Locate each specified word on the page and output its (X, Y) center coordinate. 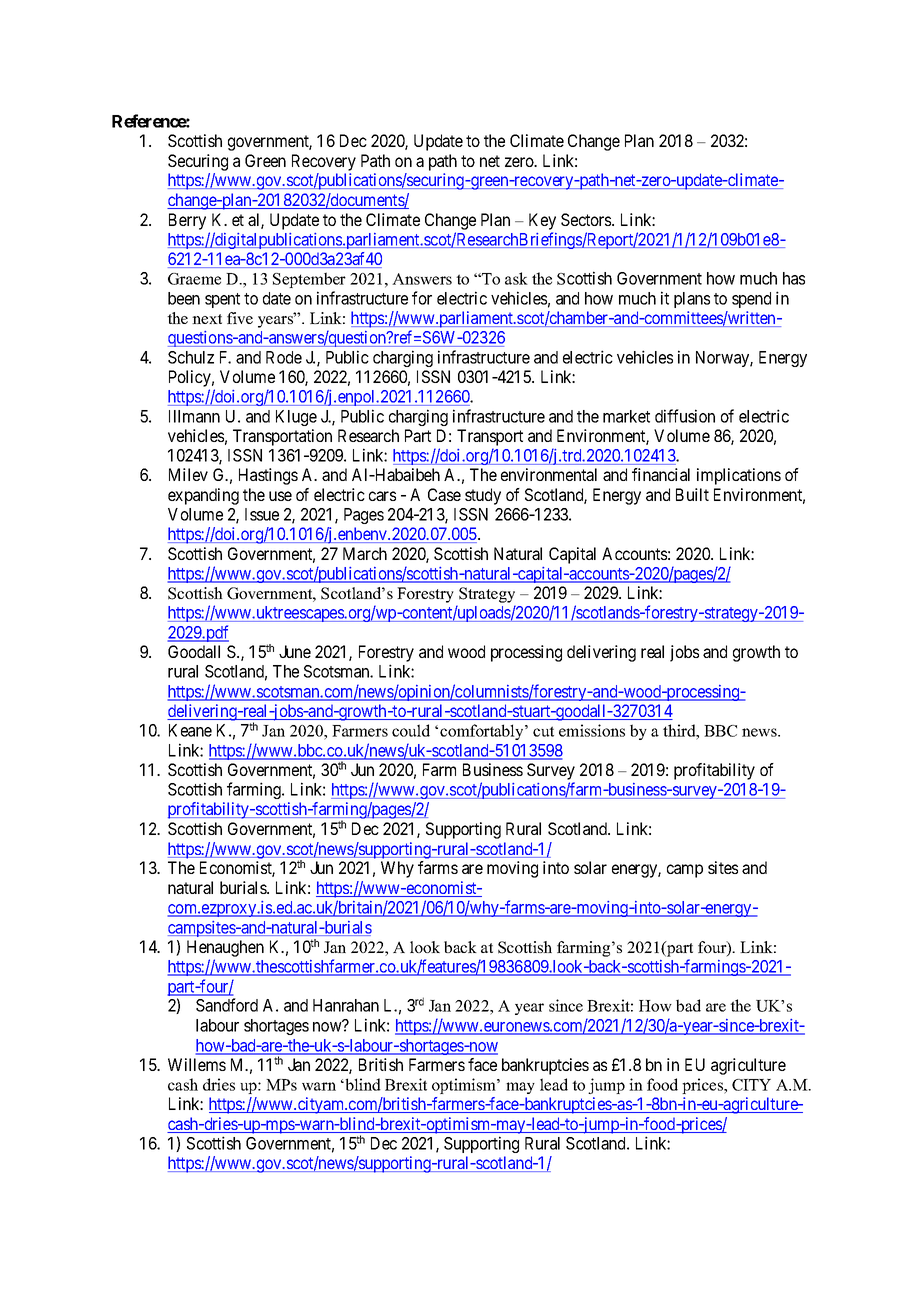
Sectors (587, 219)
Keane (190, 730)
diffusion (685, 416)
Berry (187, 221)
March (365, 553)
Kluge (296, 418)
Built (692, 494)
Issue (262, 514)
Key (542, 221)
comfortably (483, 732)
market (626, 416)
